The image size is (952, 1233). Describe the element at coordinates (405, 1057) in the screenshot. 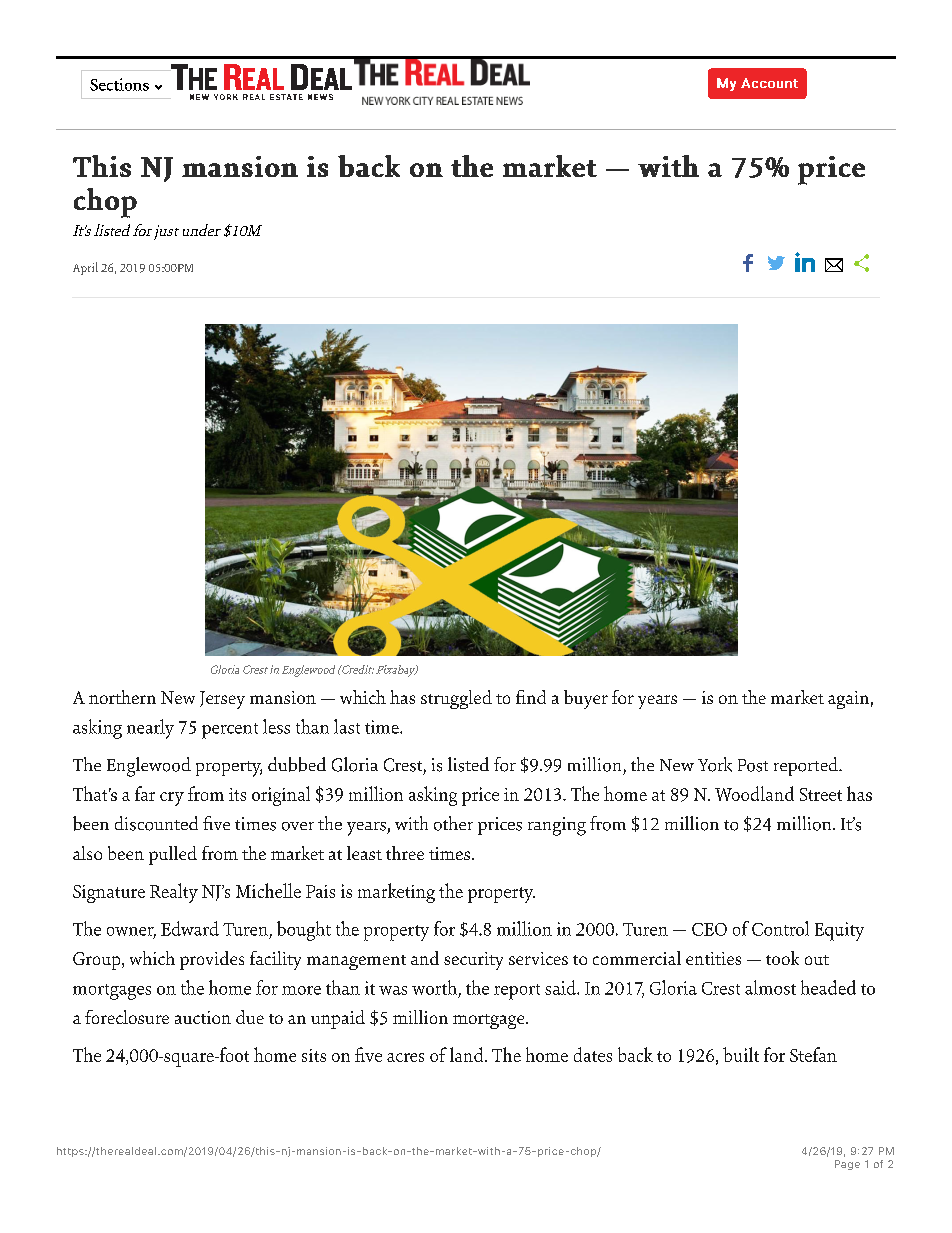

I see `acres` at that location.
